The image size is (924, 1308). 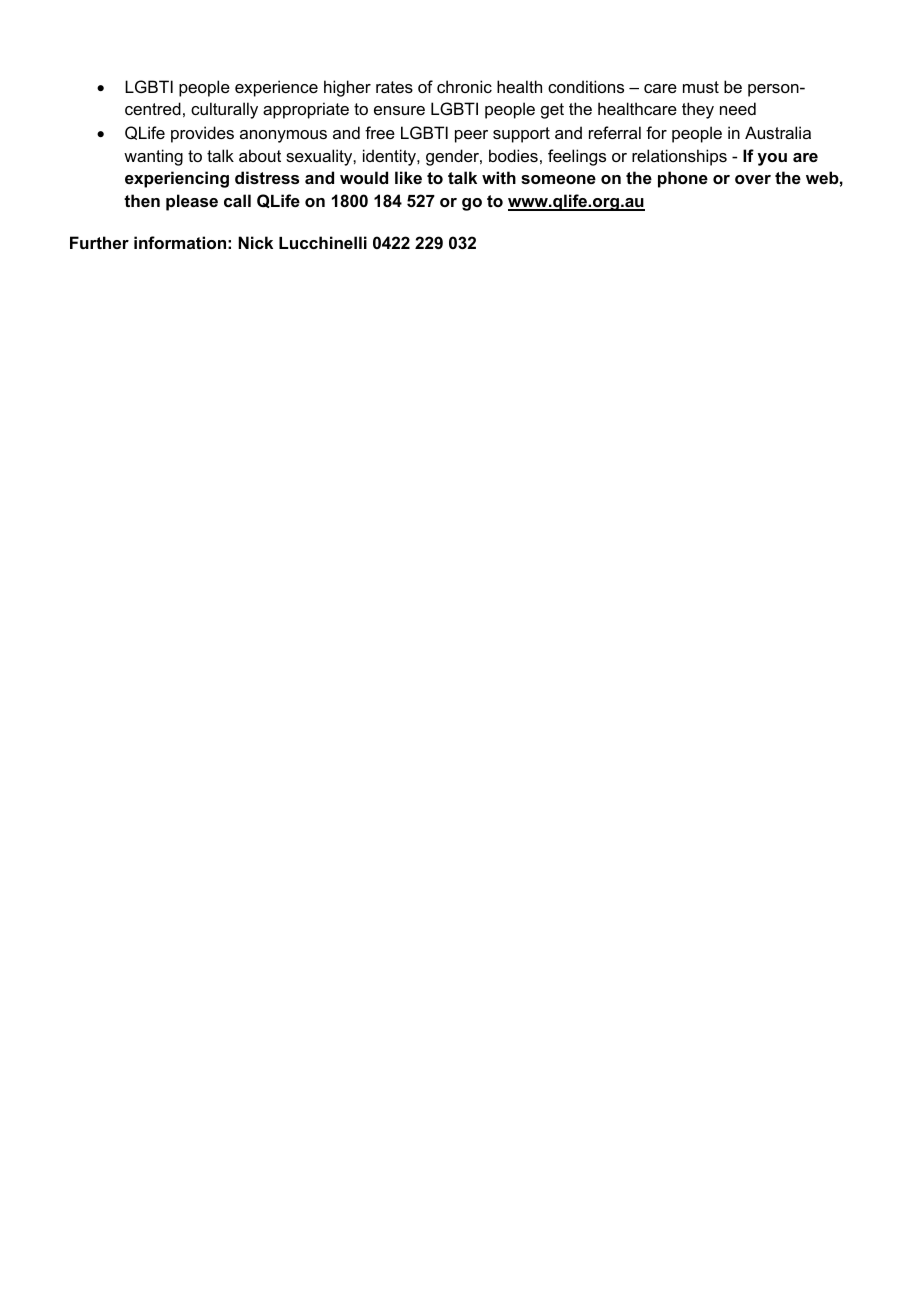 I want to click on wanting, so click(x=153, y=157).
